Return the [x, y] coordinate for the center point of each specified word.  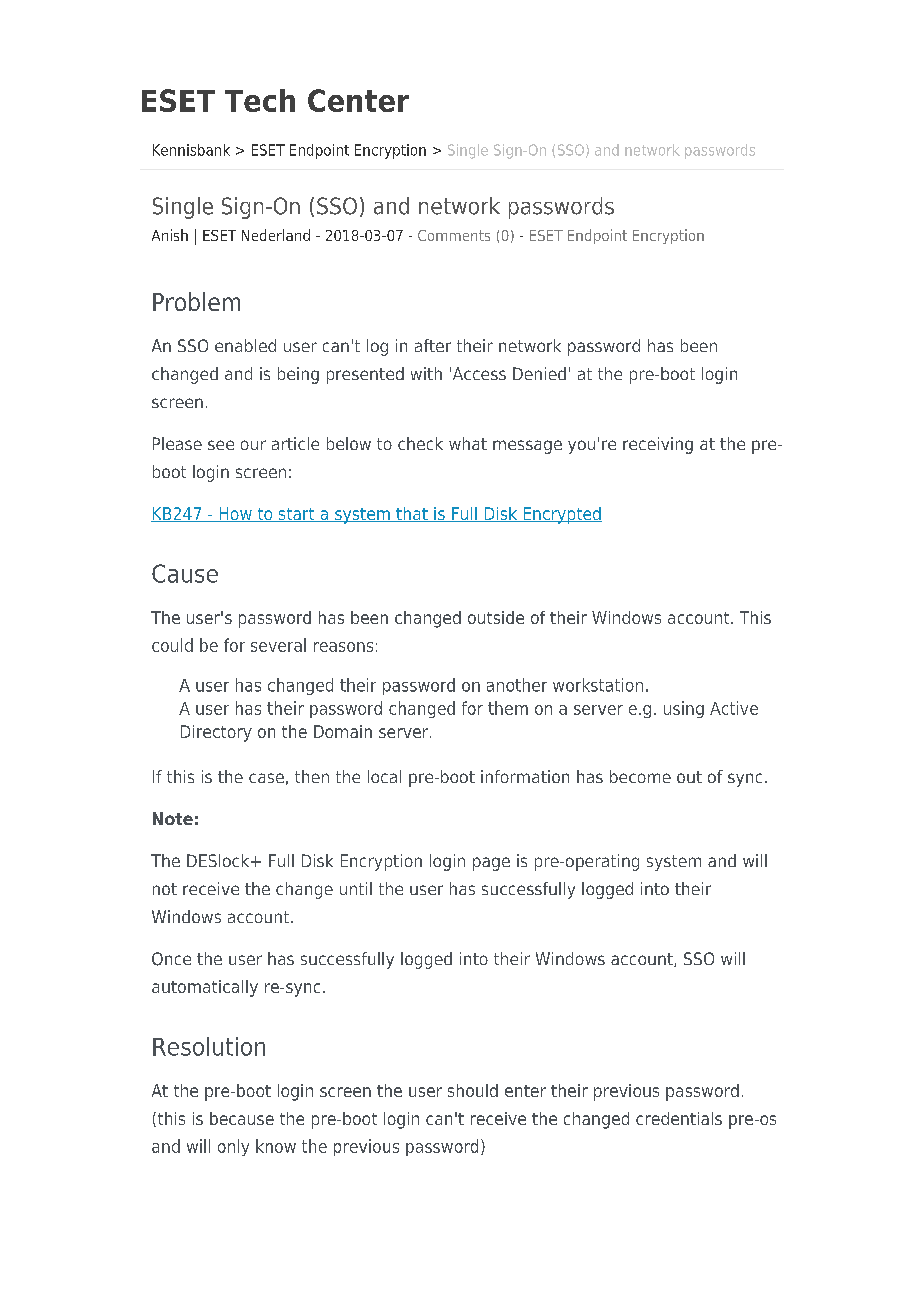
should [473, 1090]
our [253, 445]
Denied [539, 373]
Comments [454, 235]
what [468, 443]
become [640, 776]
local [384, 776]
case [266, 778]
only [233, 1147]
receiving [658, 445]
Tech [260, 100]
